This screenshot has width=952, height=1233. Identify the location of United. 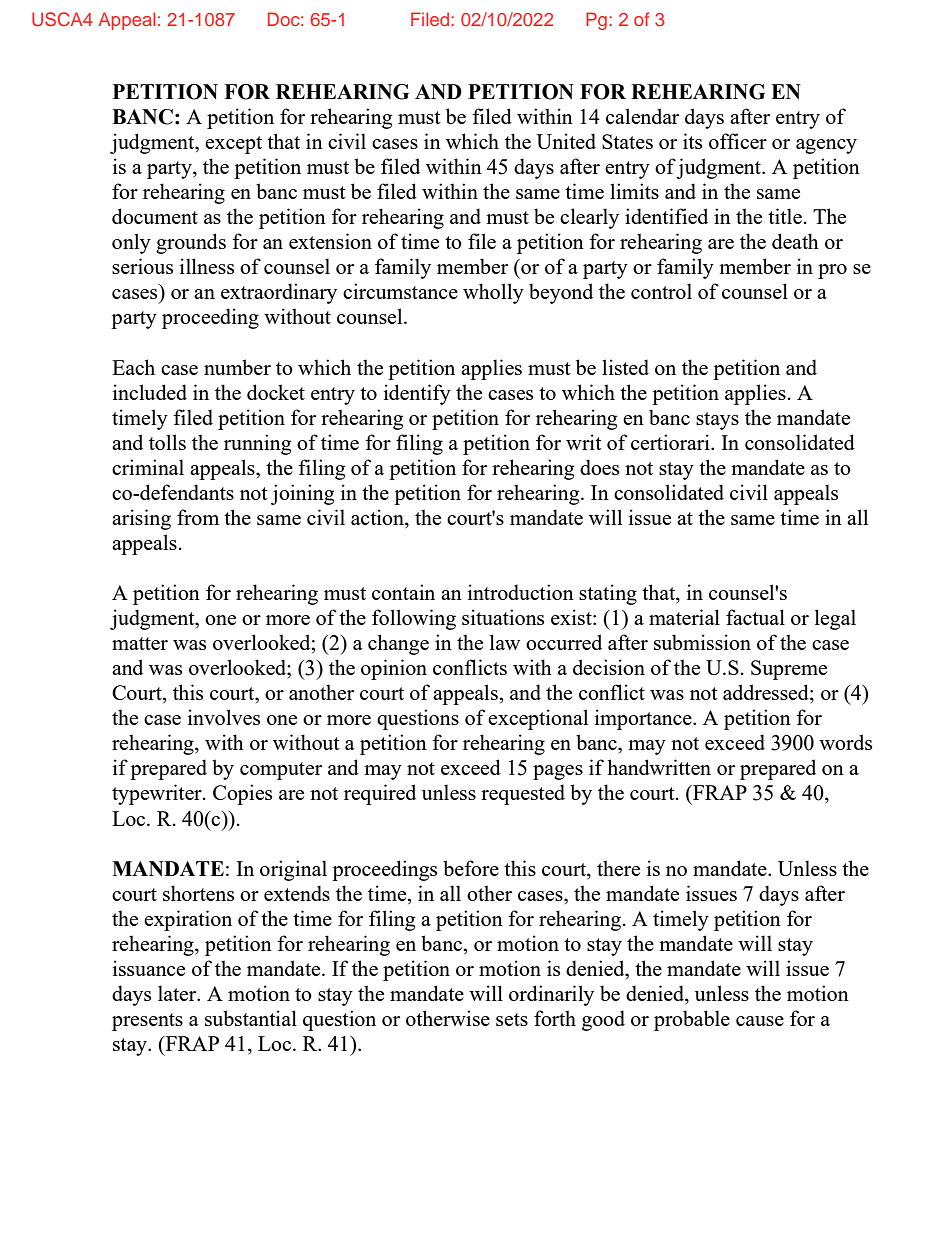
(566, 141).
